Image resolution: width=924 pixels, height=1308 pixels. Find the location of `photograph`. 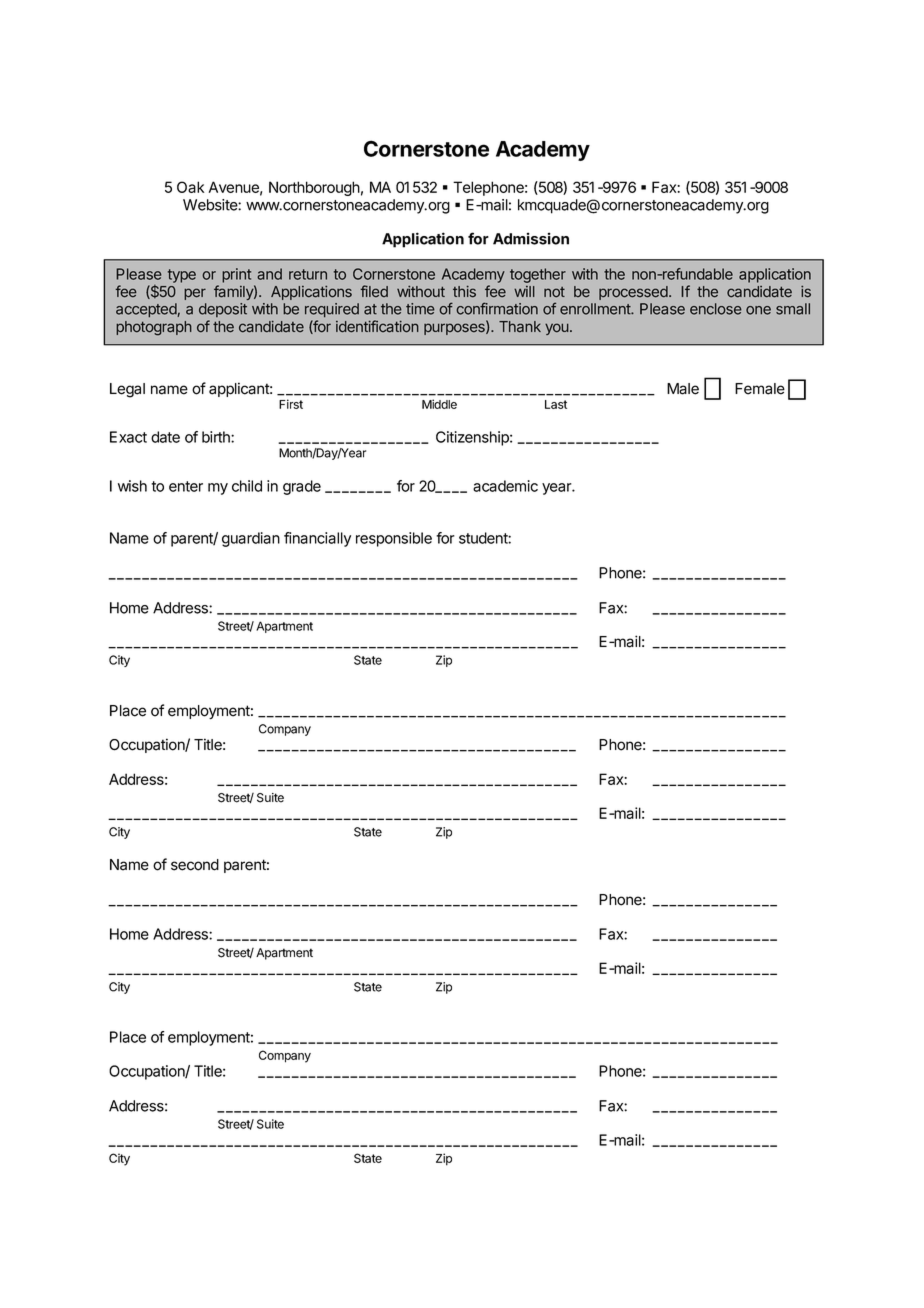

photograph is located at coordinates (154, 328).
